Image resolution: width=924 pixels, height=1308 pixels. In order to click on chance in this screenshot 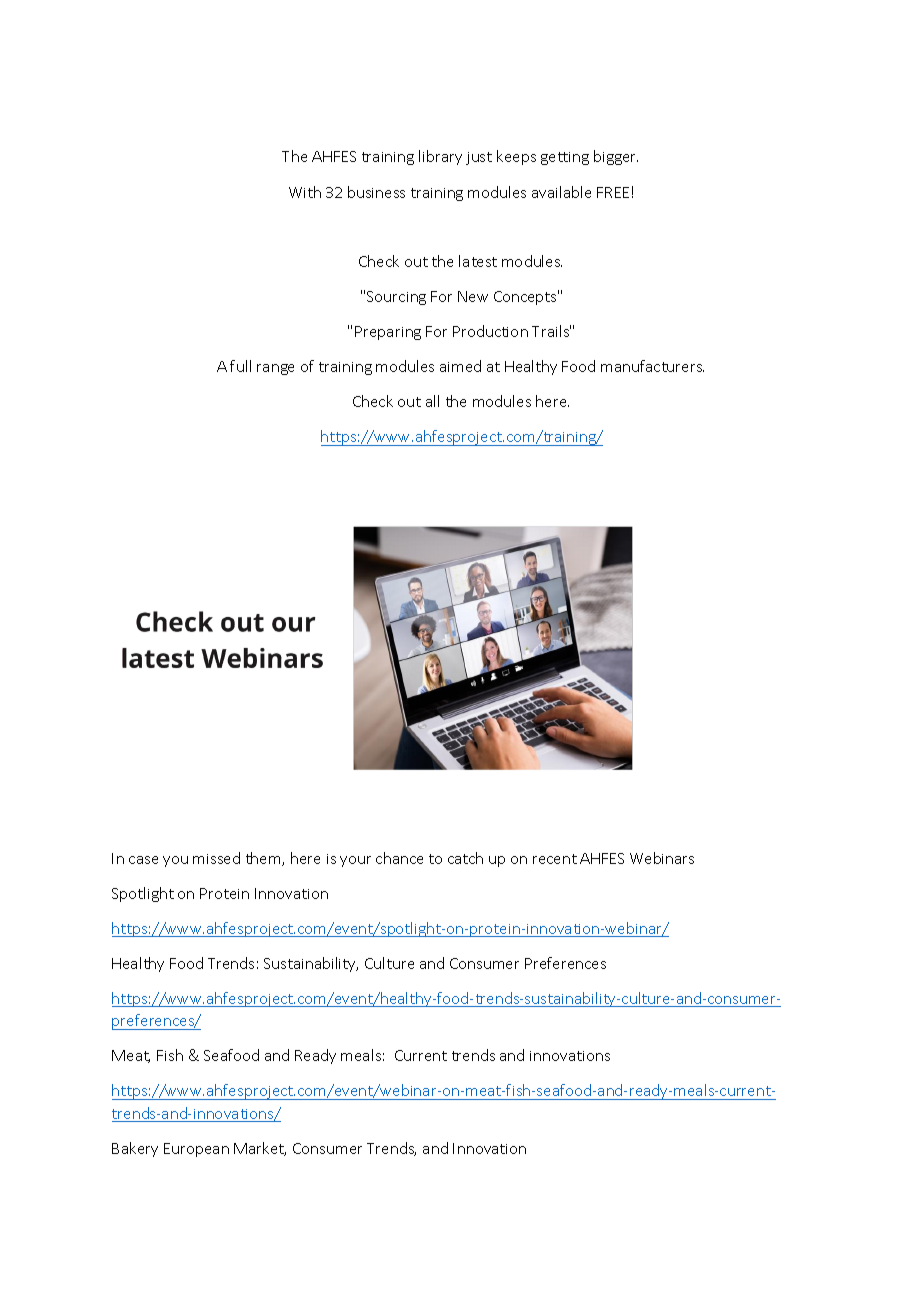, I will do `click(399, 858)`.
